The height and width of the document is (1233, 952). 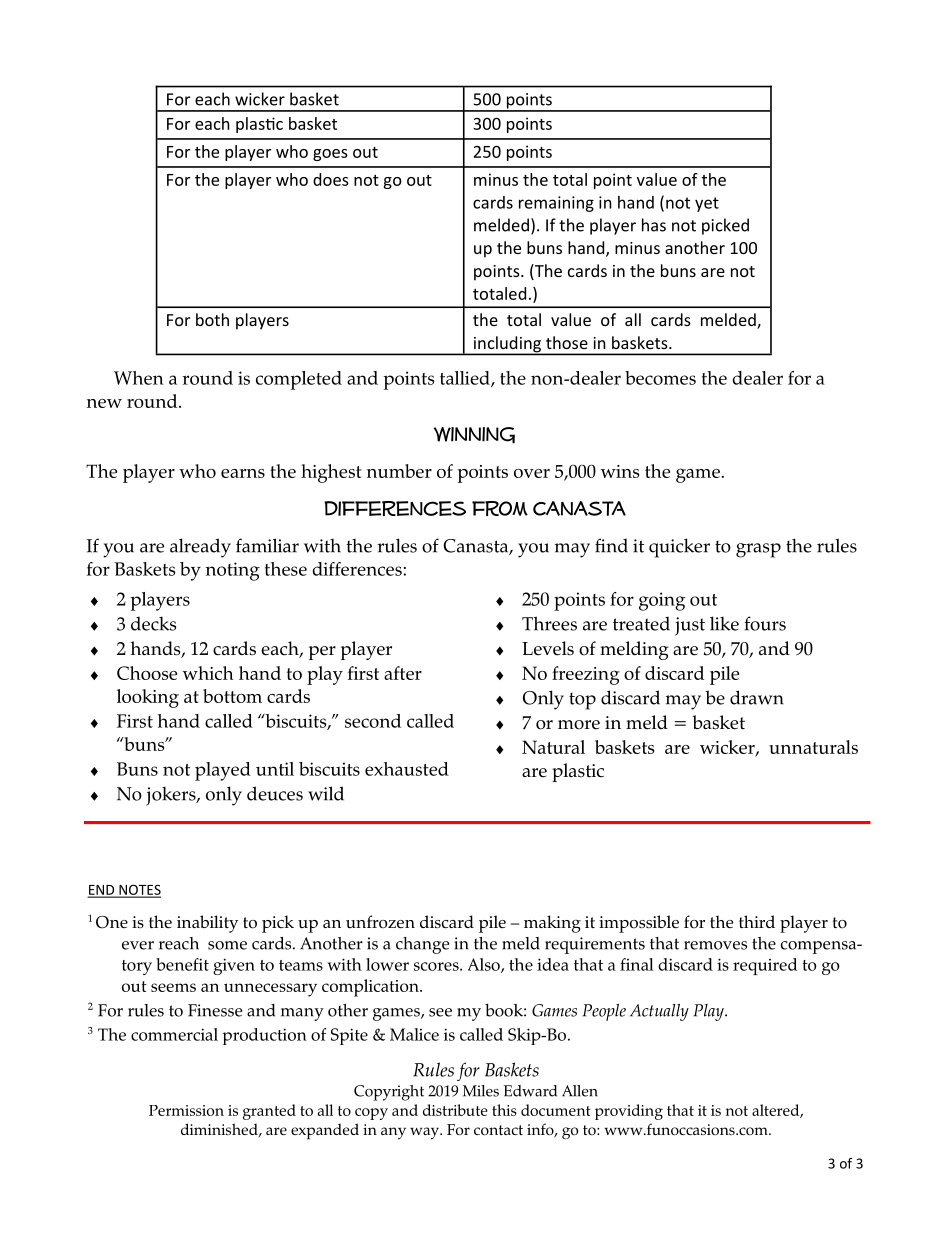 I want to click on NOTES, so click(x=139, y=890).
